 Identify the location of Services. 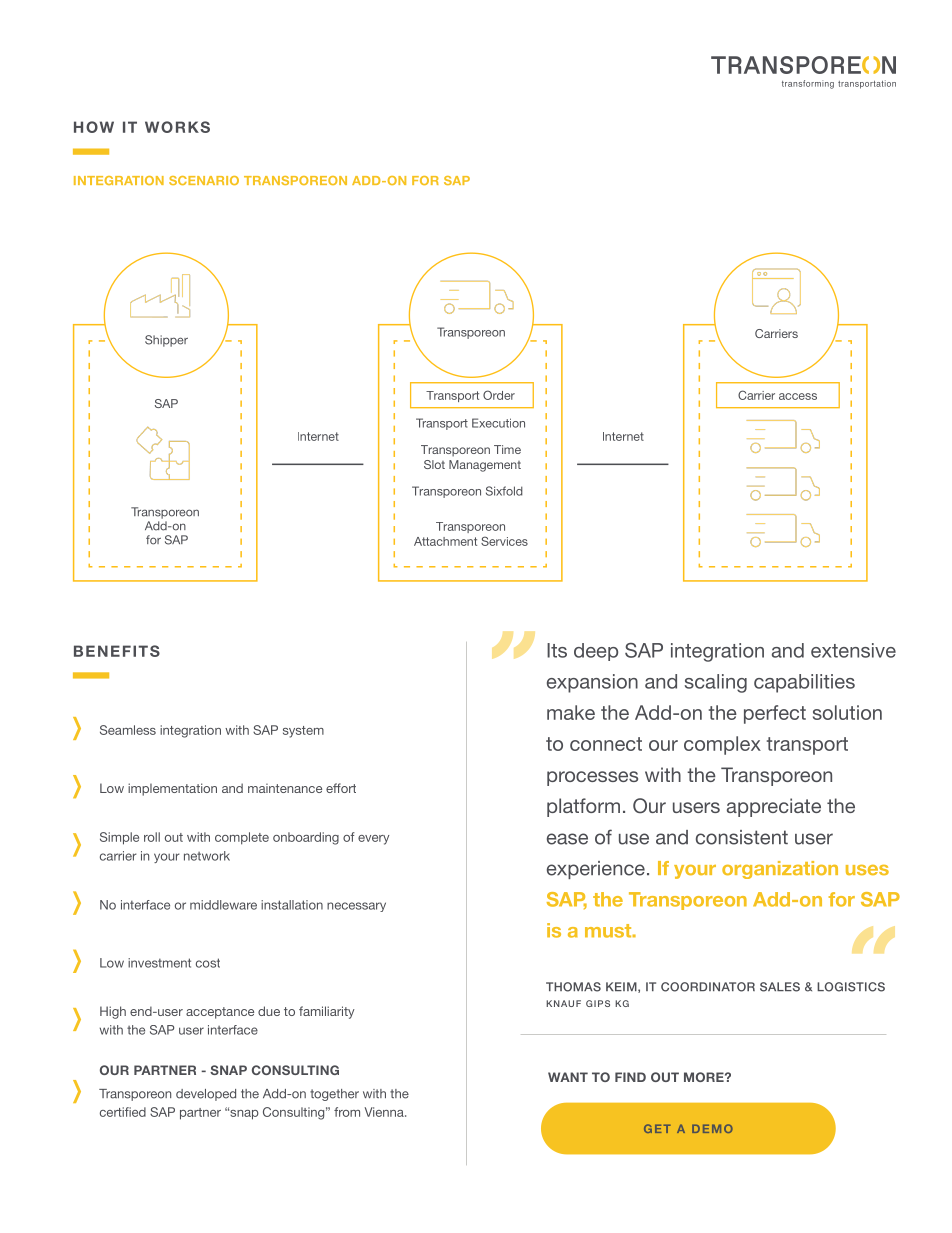
(504, 541).
